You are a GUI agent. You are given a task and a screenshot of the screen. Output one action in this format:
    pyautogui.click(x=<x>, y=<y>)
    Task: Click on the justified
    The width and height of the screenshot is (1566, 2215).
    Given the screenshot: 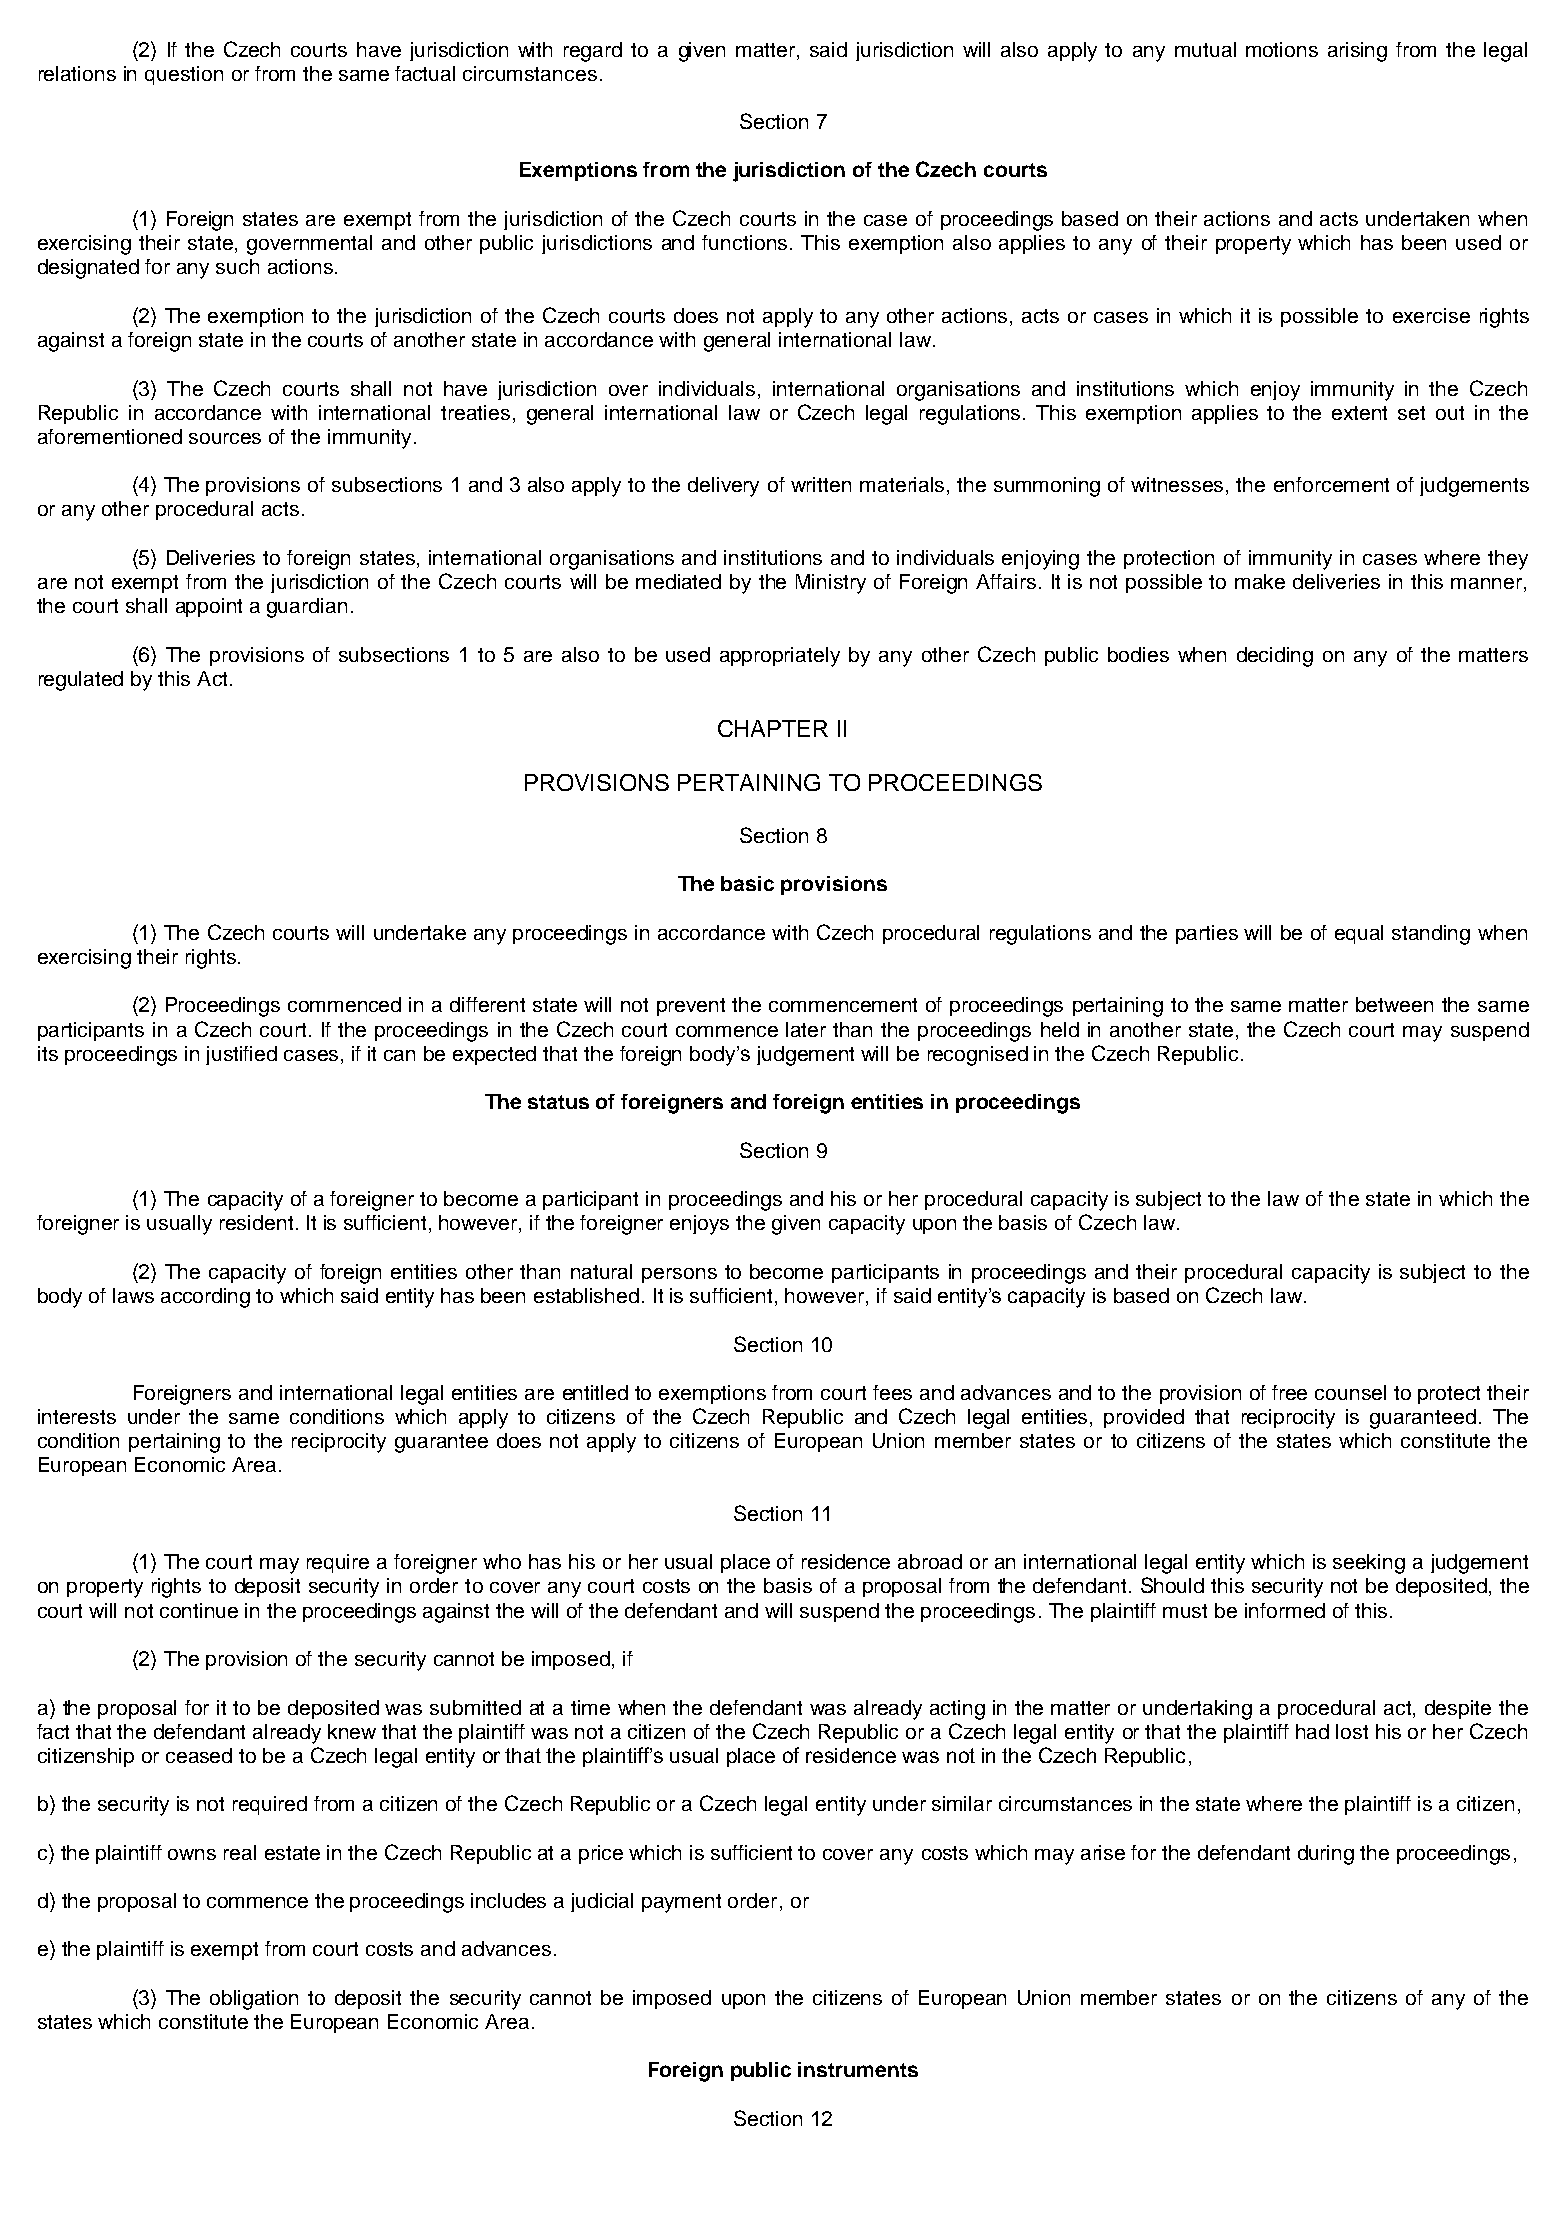 What is the action you would take?
    pyautogui.click(x=241, y=1055)
